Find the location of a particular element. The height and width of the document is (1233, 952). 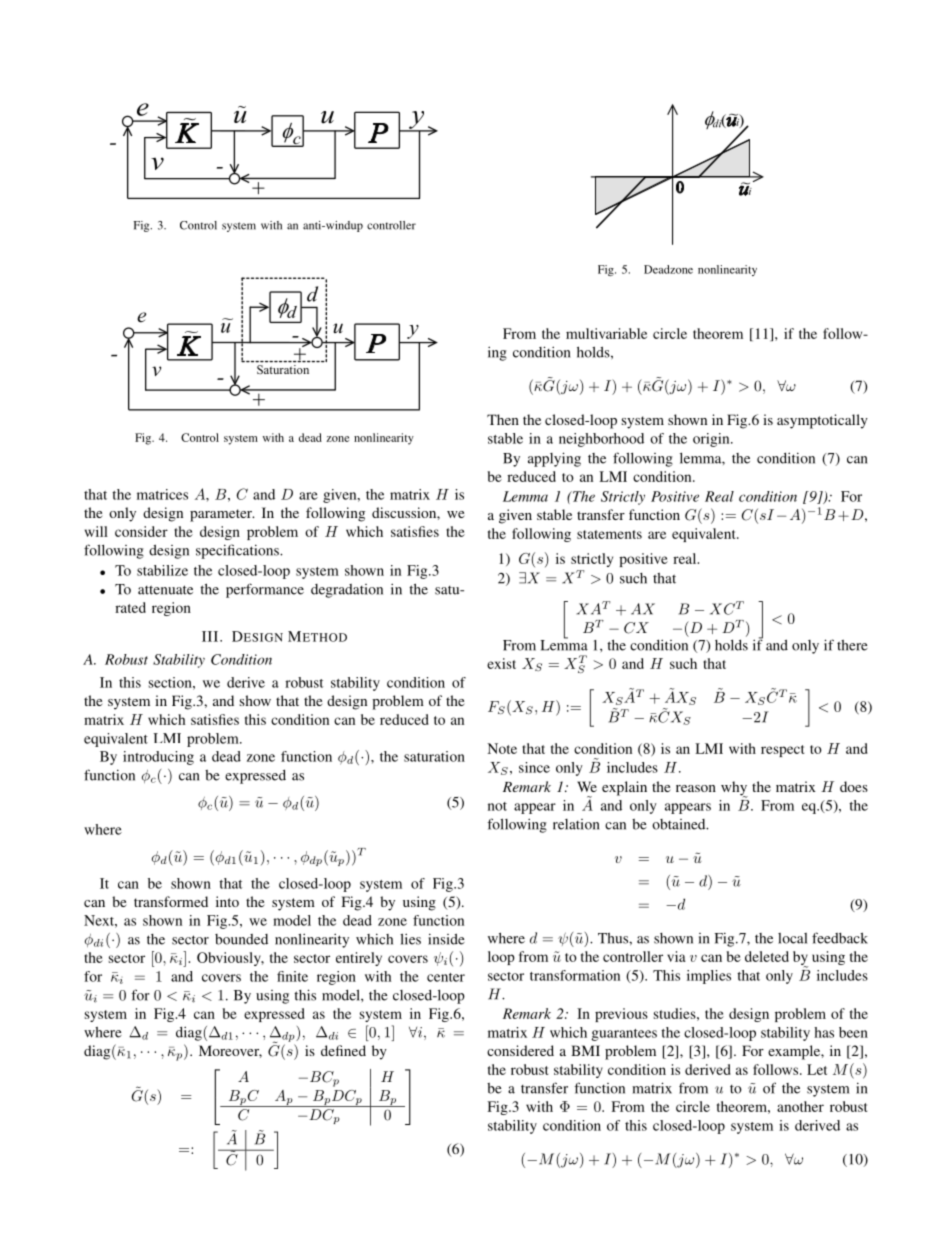

local is located at coordinates (792, 938).
